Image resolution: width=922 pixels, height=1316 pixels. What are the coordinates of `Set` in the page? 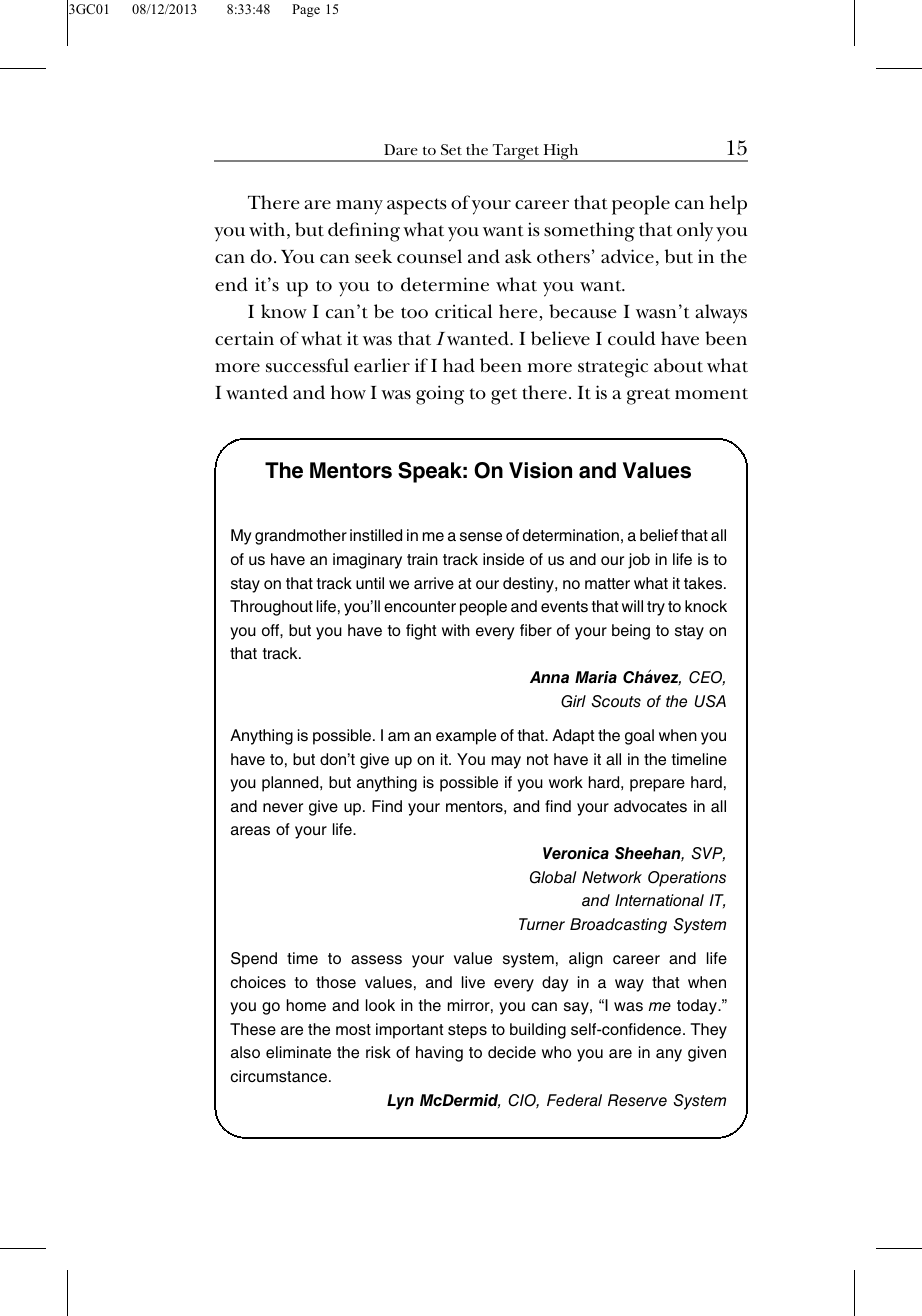 It's located at (451, 149).
